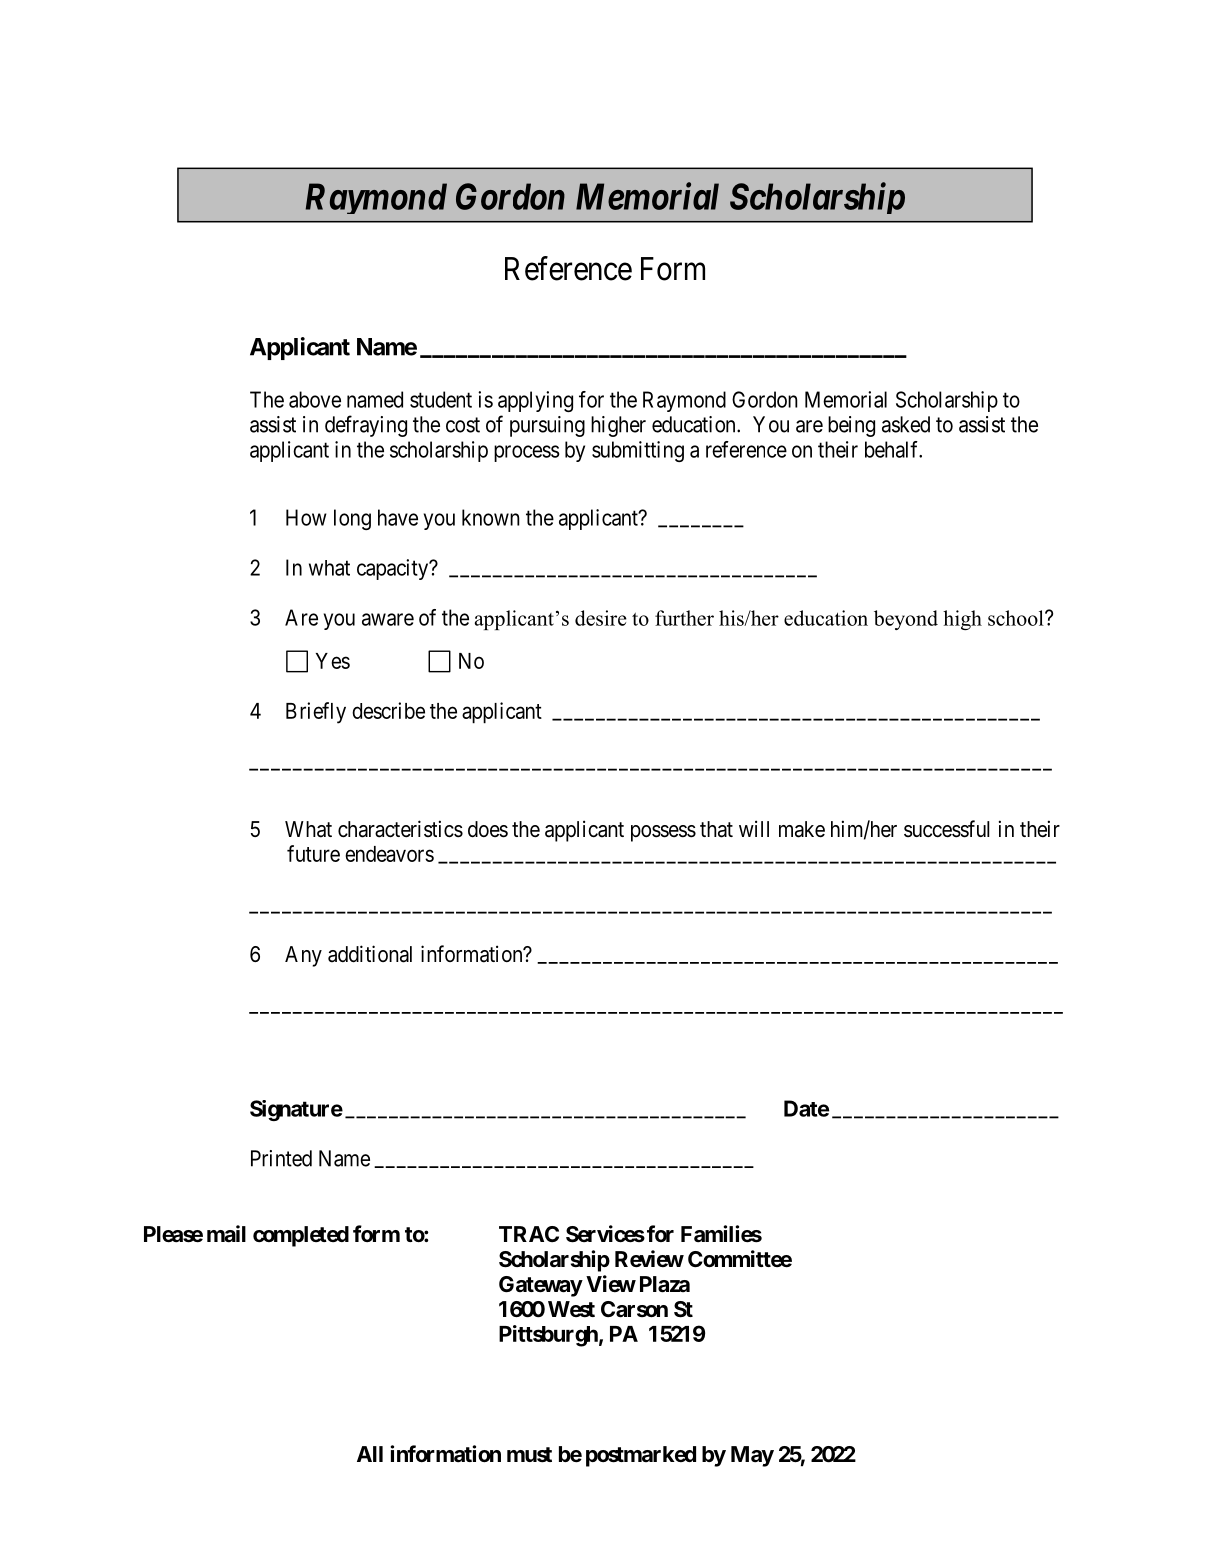 This screenshot has height=1565, width=1210. I want to click on TRAC, so click(529, 1234).
